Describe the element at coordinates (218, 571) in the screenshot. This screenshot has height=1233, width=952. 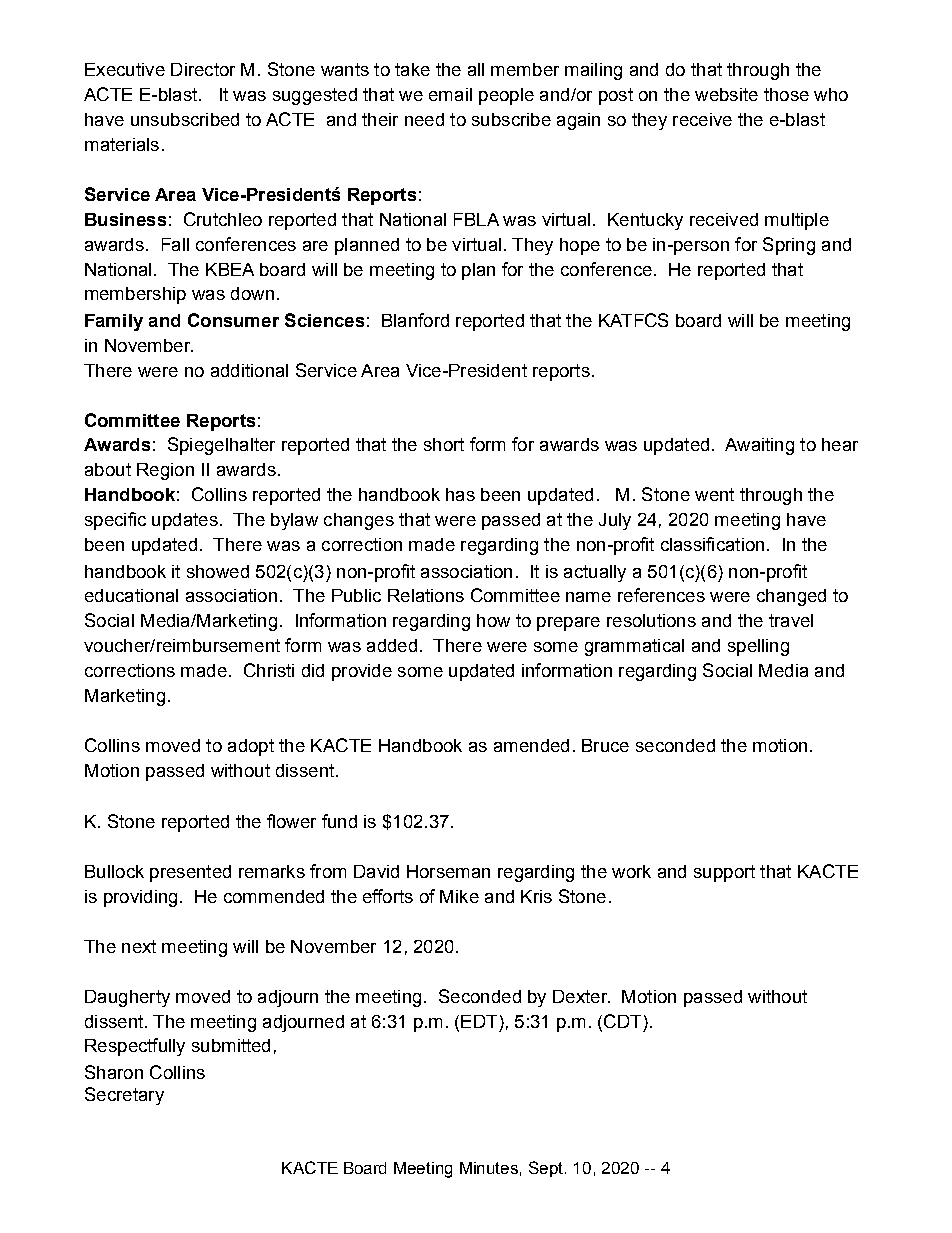
I see `showed` at that location.
